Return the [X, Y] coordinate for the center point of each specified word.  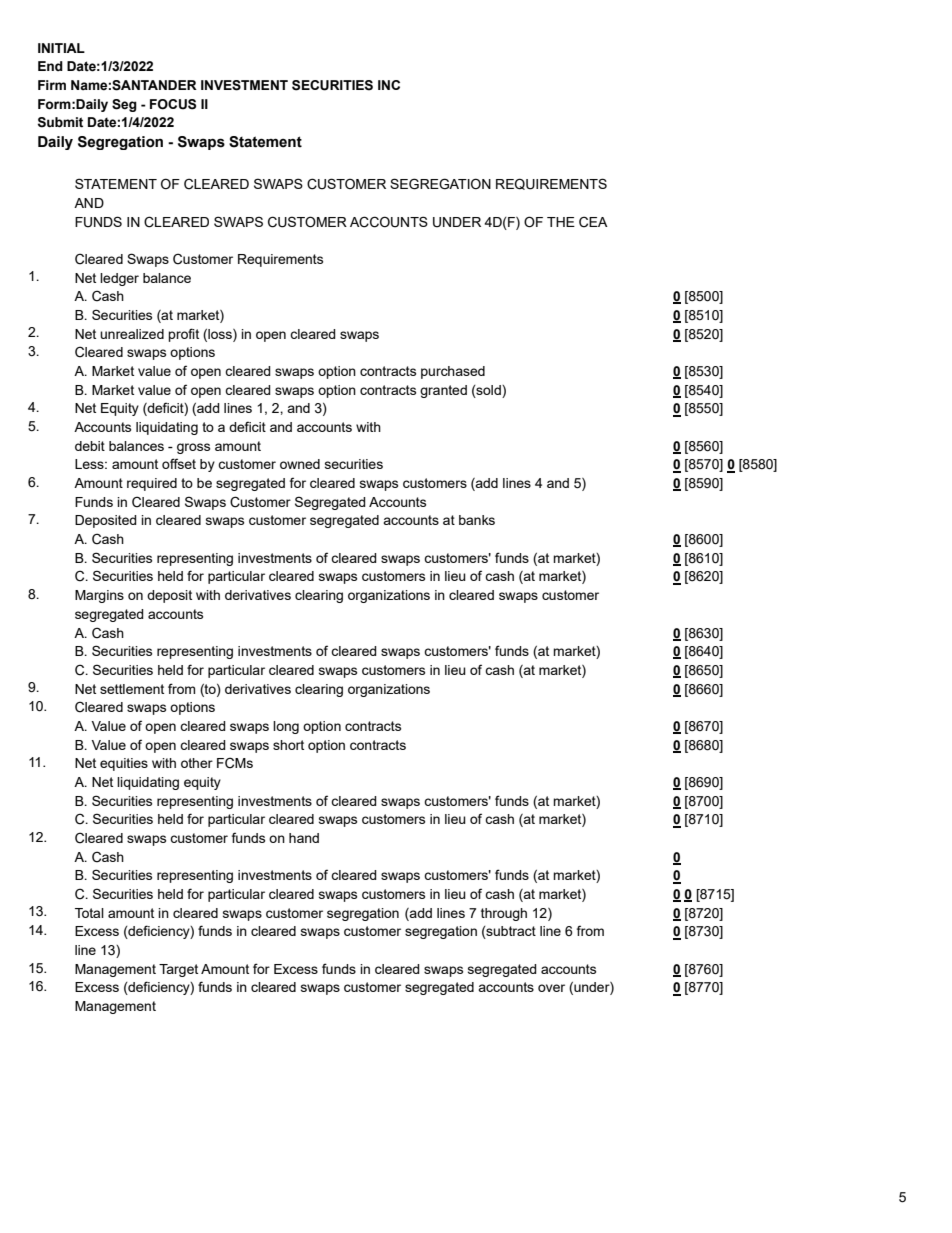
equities [124, 764]
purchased [453, 372]
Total [89, 913]
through [504, 914]
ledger [119, 279]
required [152, 484]
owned [300, 464]
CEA [593, 222]
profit [183, 335]
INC [389, 85]
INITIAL [61, 48]
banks [477, 520]
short [288, 745]
